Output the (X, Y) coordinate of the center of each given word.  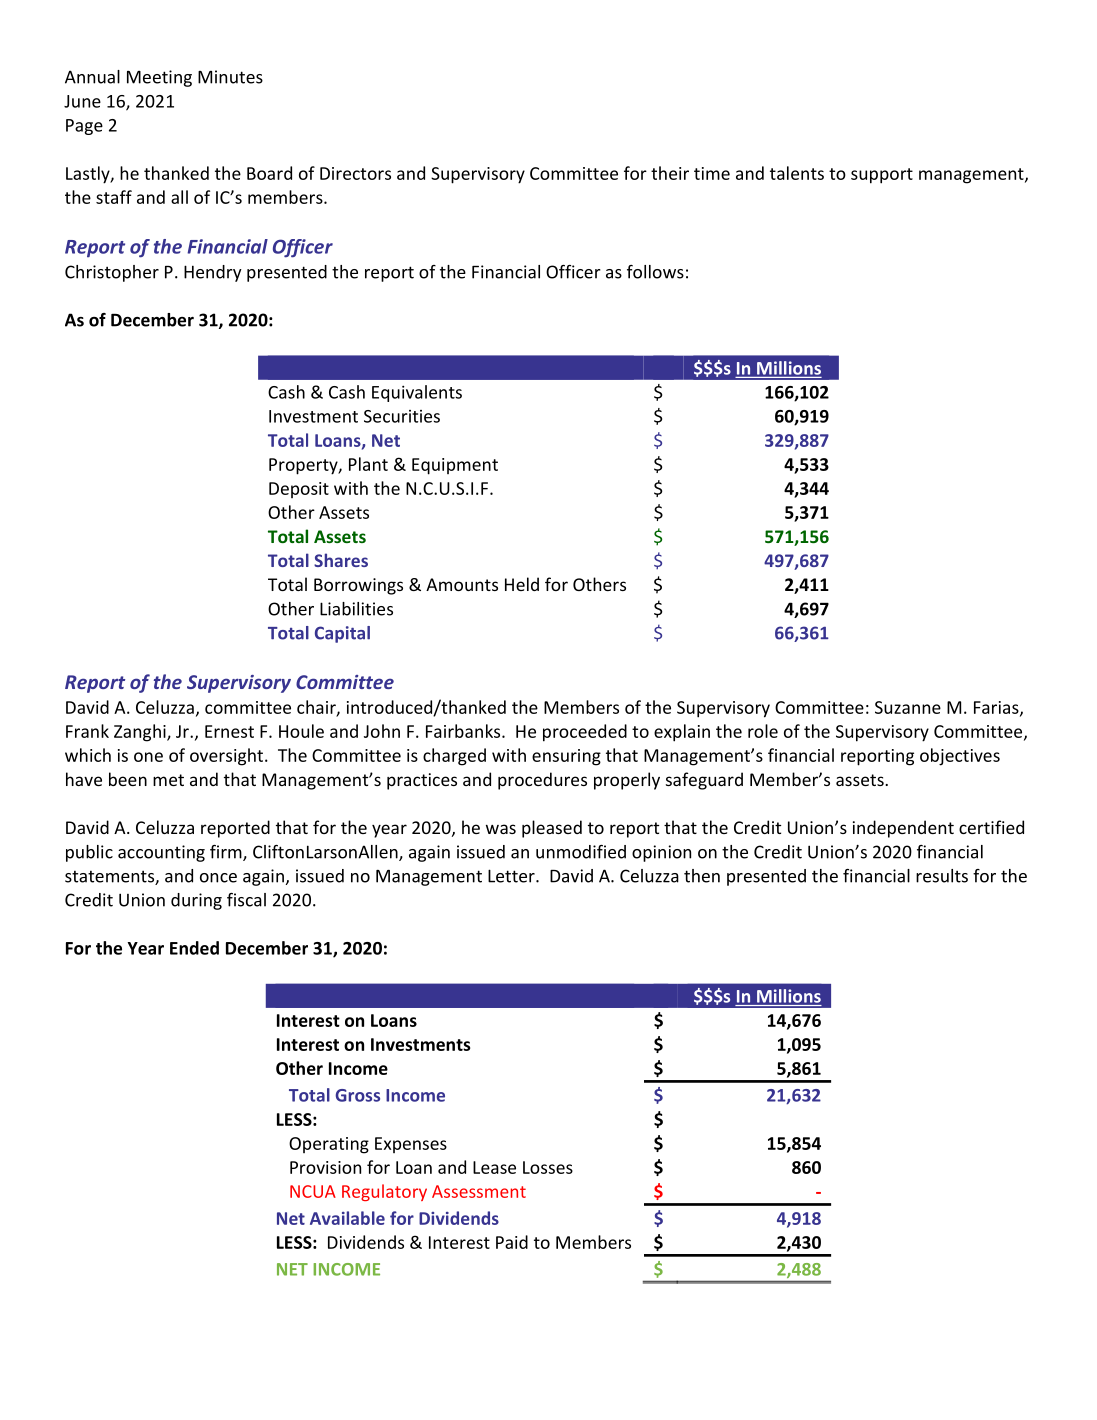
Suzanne (908, 707)
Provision (325, 1167)
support (882, 176)
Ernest (229, 731)
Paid (512, 1242)
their (670, 173)
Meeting (159, 78)
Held (522, 584)
